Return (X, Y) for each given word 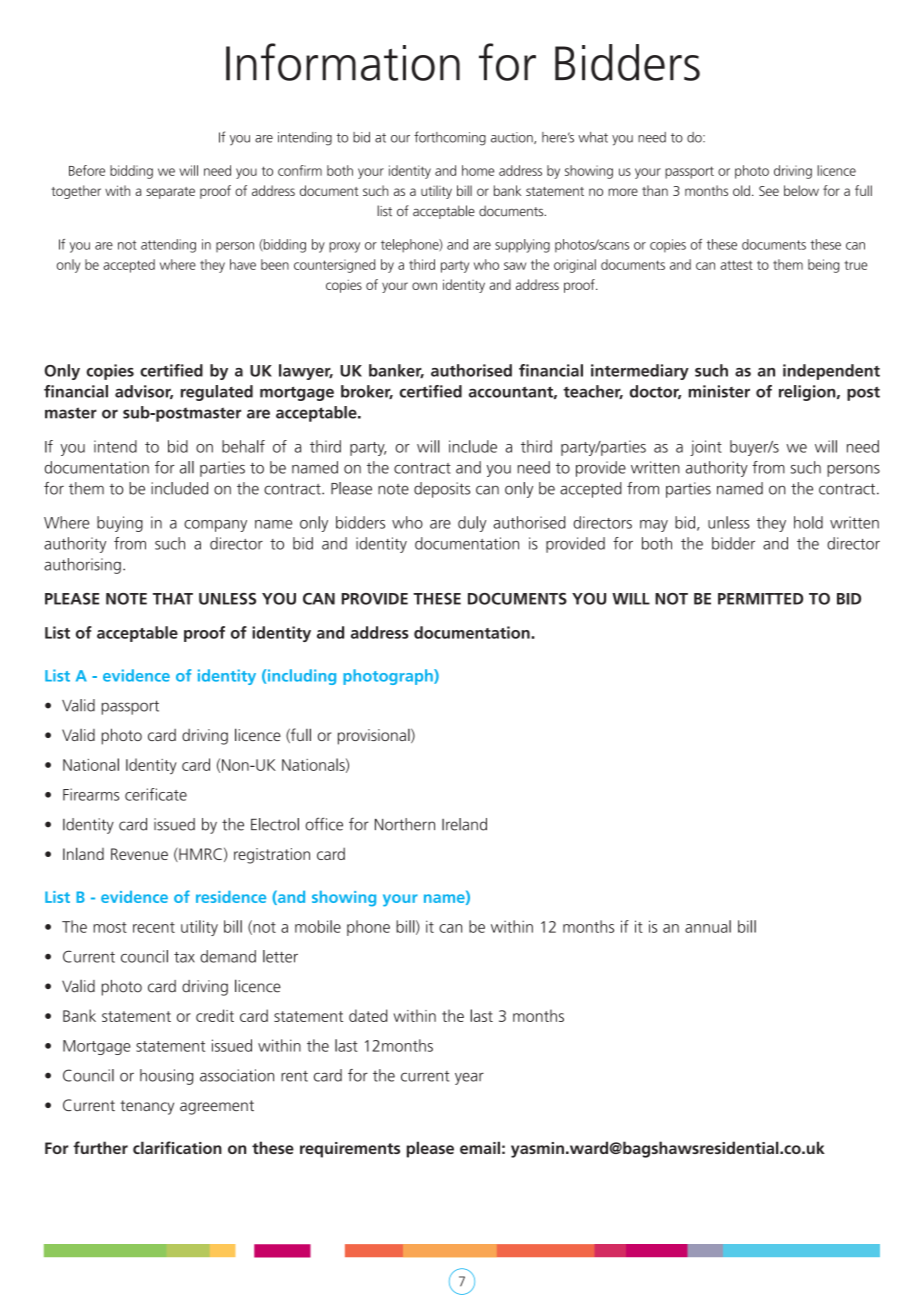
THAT (173, 599)
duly (472, 524)
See (769, 191)
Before (87, 170)
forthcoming (450, 138)
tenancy (147, 1107)
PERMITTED (760, 599)
